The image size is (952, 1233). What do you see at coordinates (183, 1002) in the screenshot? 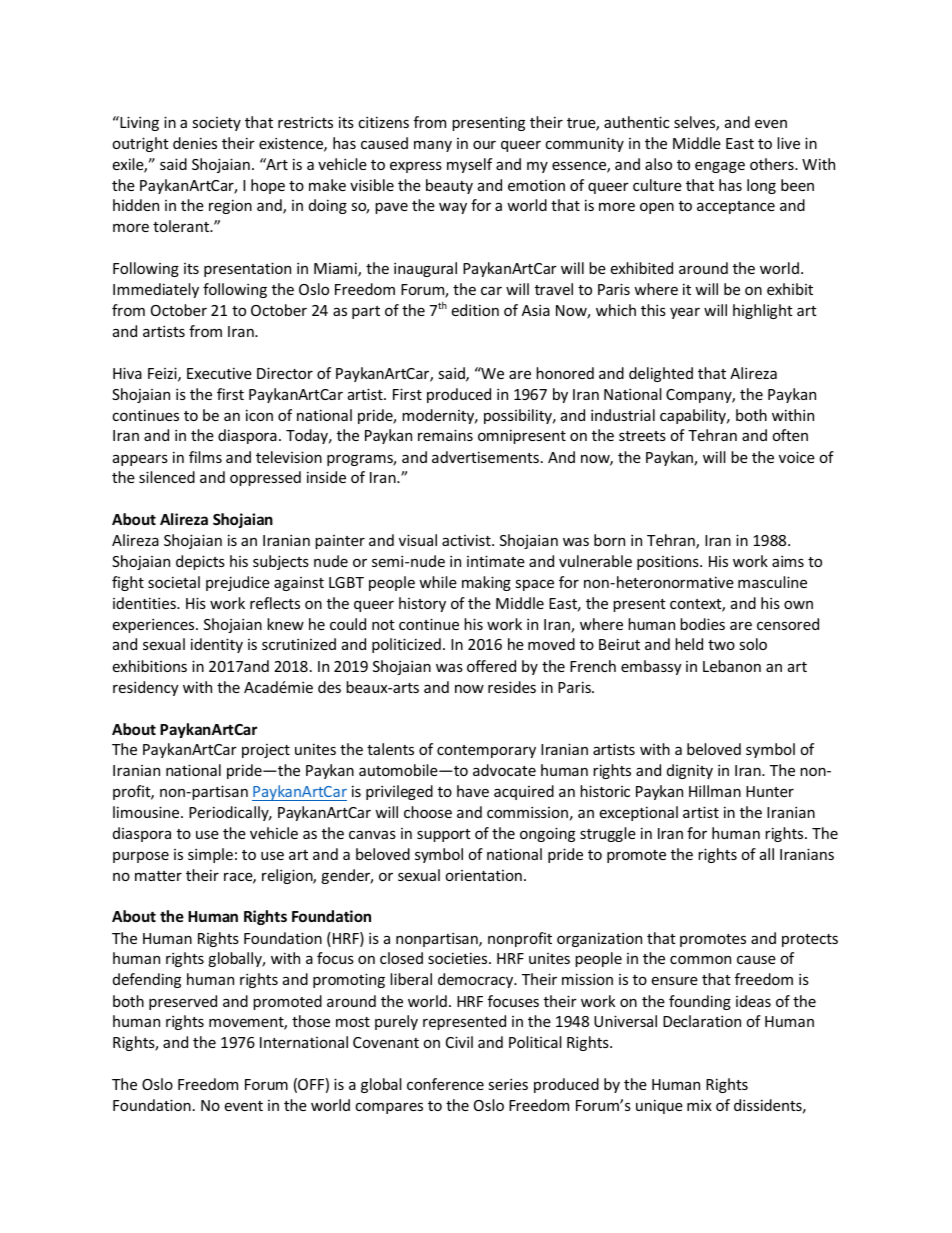
I see `preserved` at bounding box center [183, 1002].
